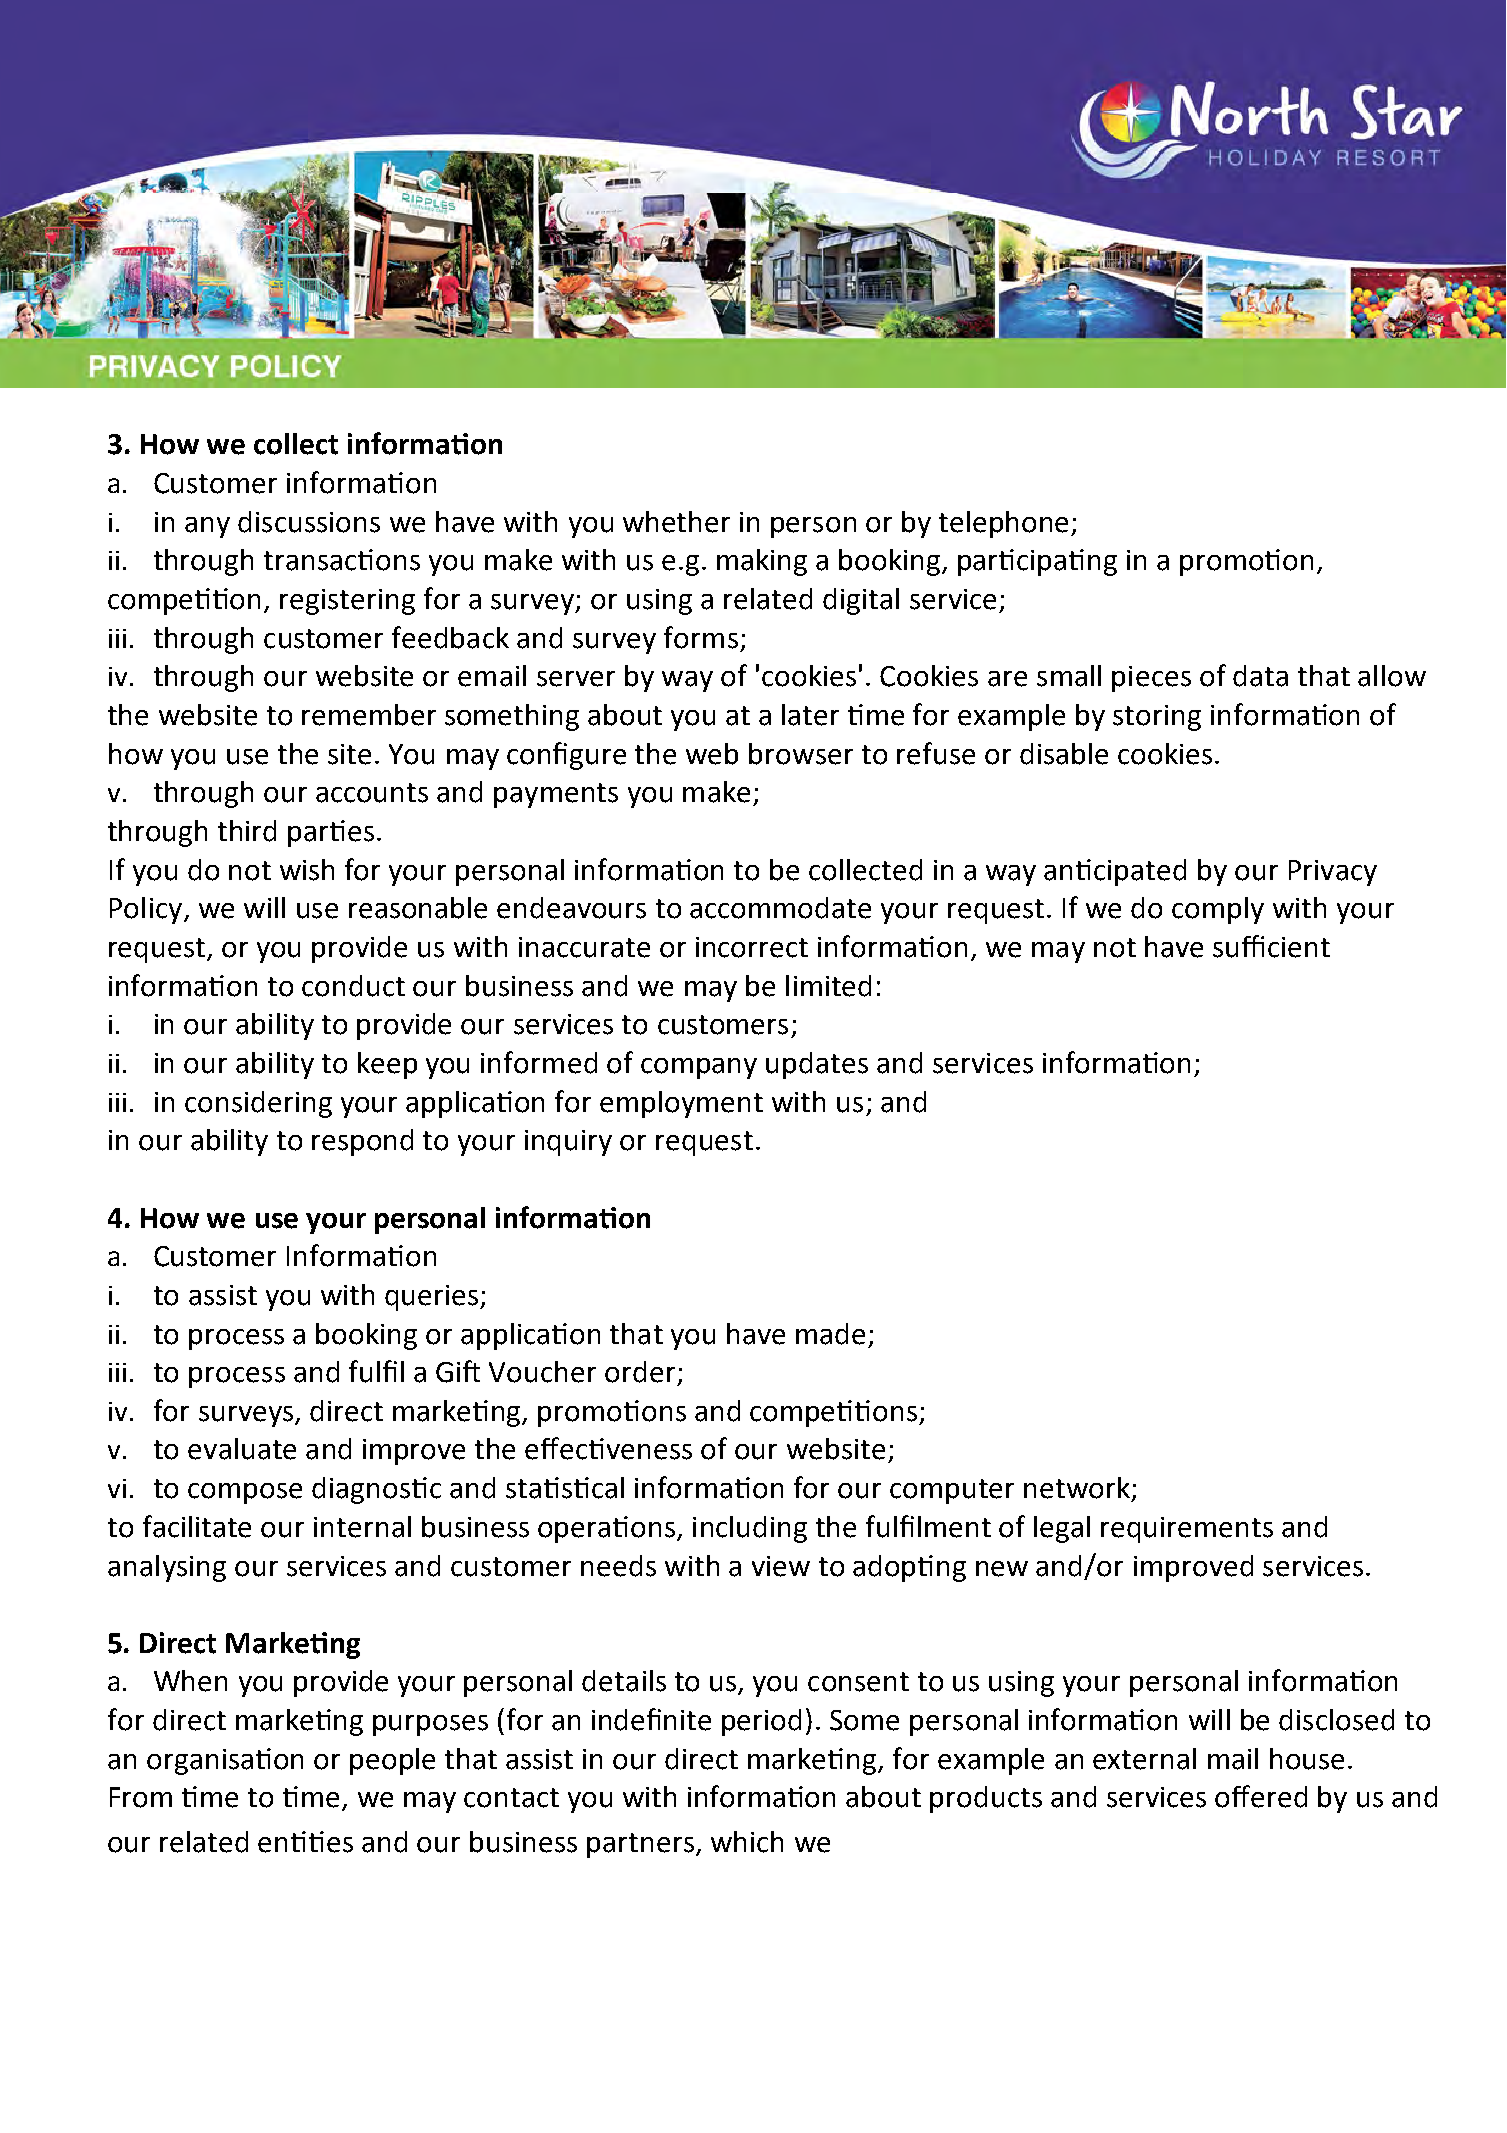 The width and height of the document is (1507, 2133). Describe the element at coordinates (801, 754) in the document. I see `browser` at that location.
